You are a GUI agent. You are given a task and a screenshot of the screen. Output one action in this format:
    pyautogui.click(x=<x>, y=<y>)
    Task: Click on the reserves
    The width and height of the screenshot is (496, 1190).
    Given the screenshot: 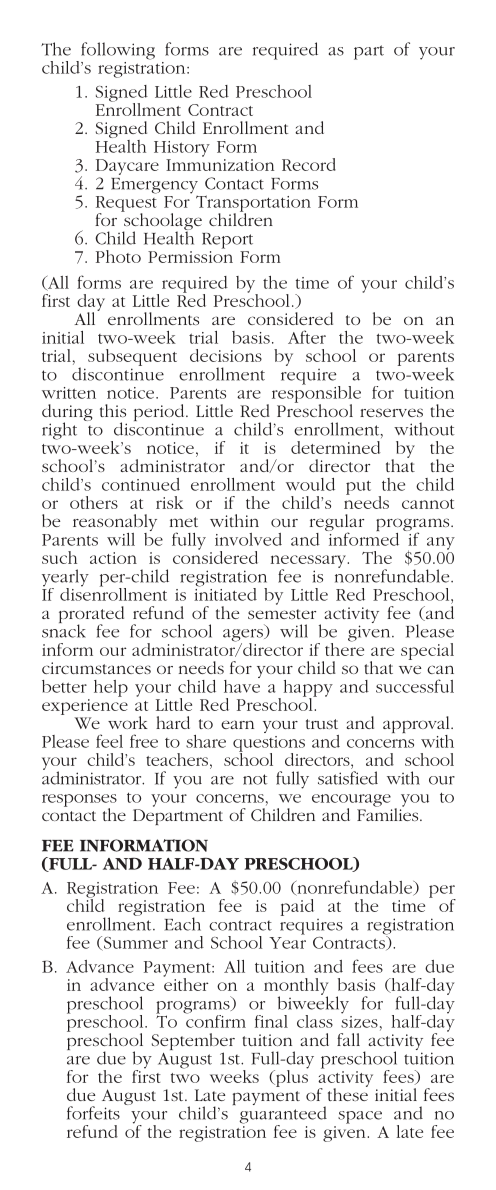 What is the action you would take?
    pyautogui.click(x=391, y=412)
